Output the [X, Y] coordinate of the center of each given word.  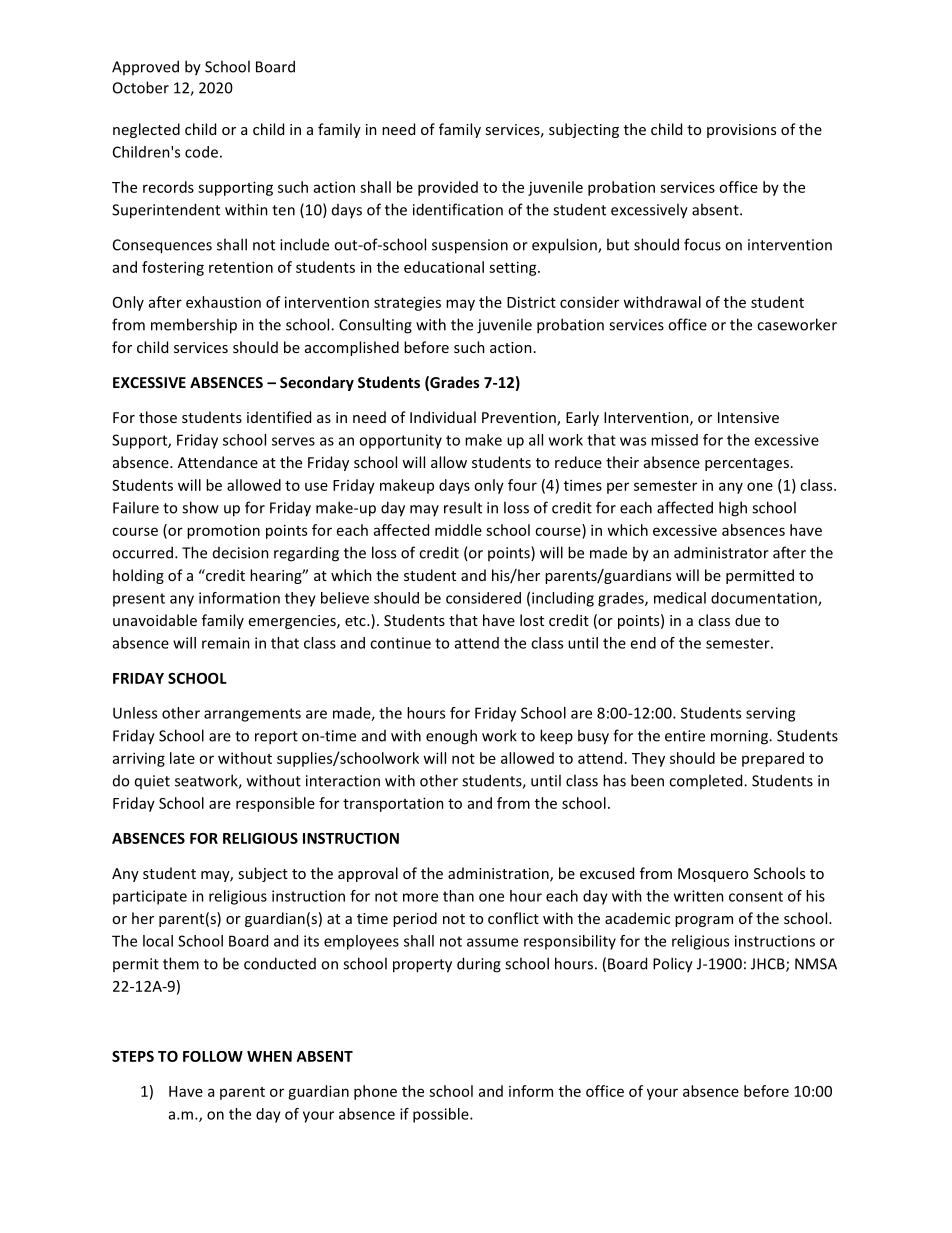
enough [451, 737]
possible [442, 1115]
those [158, 417]
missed [674, 440]
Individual [443, 417]
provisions [741, 131]
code [201, 152]
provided [448, 188]
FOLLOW [213, 1056]
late [182, 758]
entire [685, 736]
